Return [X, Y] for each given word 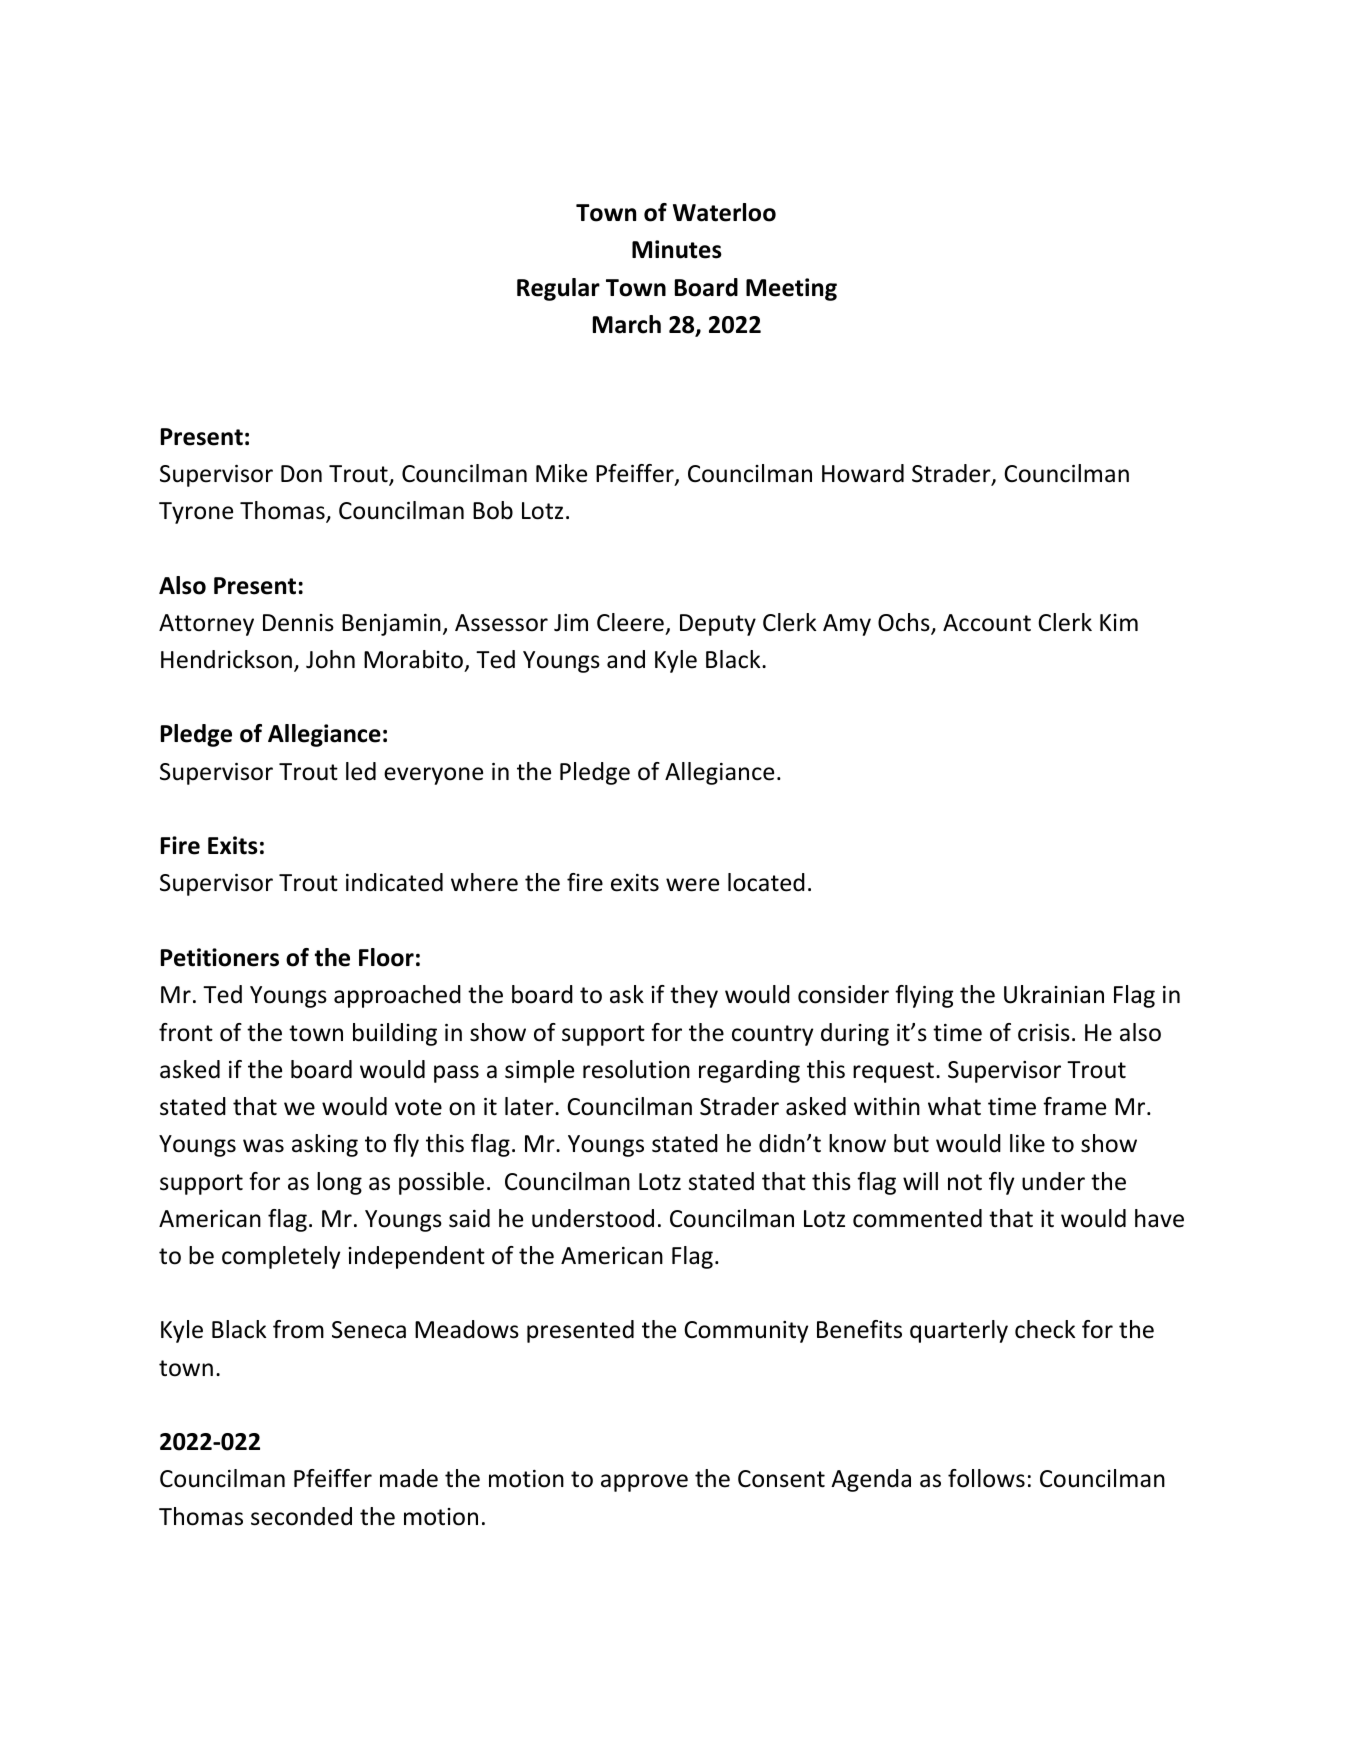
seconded [301, 1516]
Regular [558, 289]
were [692, 885]
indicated [394, 882]
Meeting [791, 289]
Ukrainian [1054, 994]
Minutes [677, 249]
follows [986, 1478]
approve [644, 1483]
